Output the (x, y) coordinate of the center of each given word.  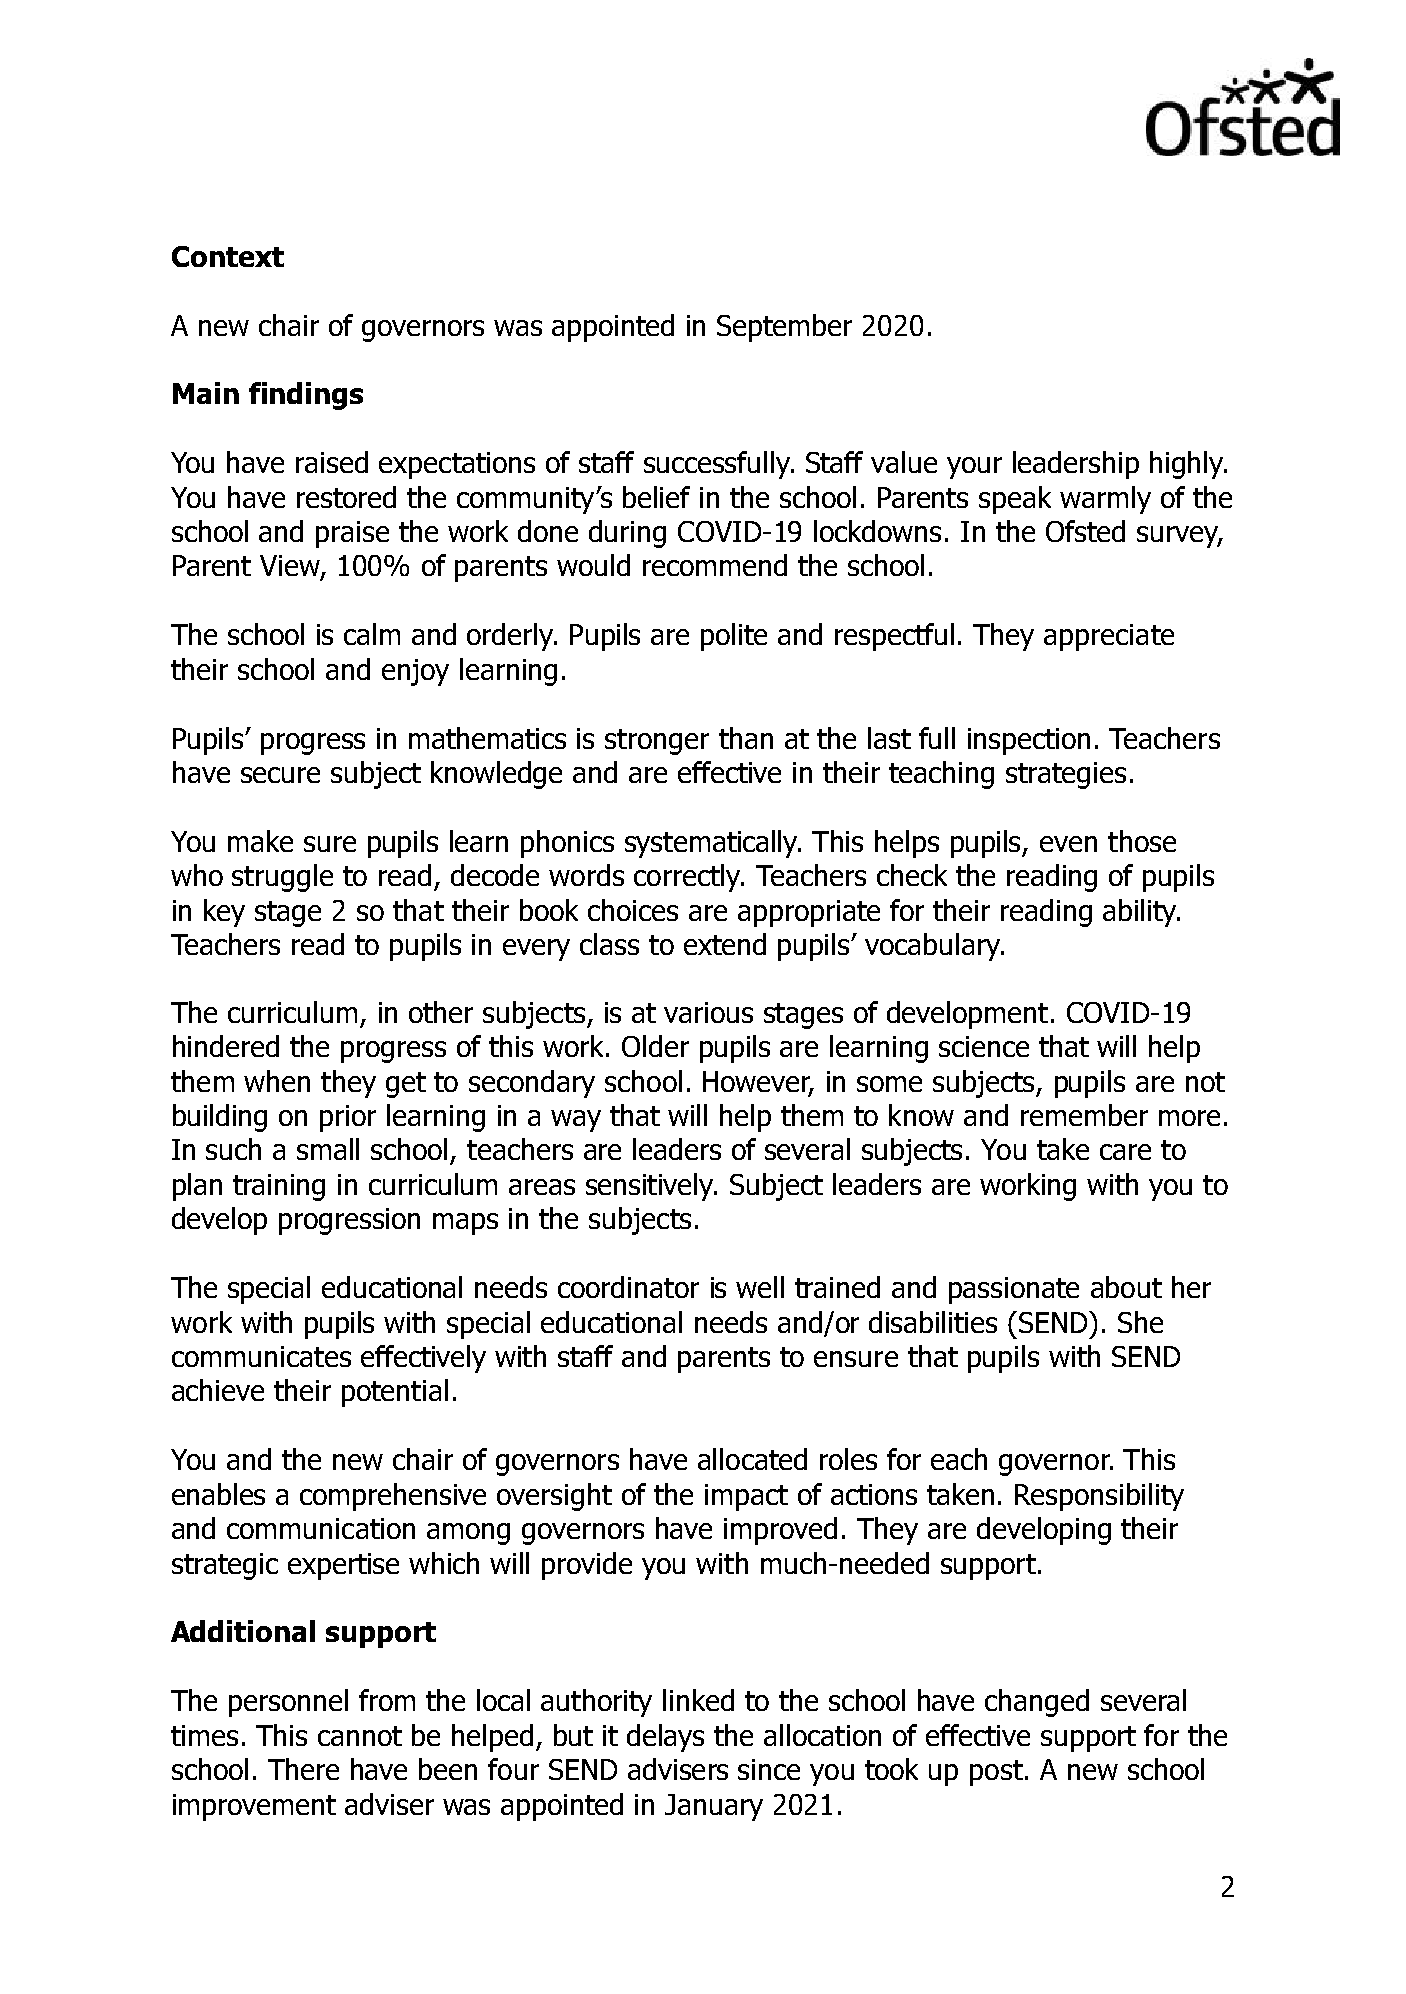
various (708, 1012)
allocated (752, 1459)
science (984, 1046)
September (784, 328)
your (974, 468)
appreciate (1109, 637)
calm (372, 634)
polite (734, 637)
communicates (261, 1356)
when (277, 1081)
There (303, 1769)
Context (228, 256)
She (1140, 1322)
